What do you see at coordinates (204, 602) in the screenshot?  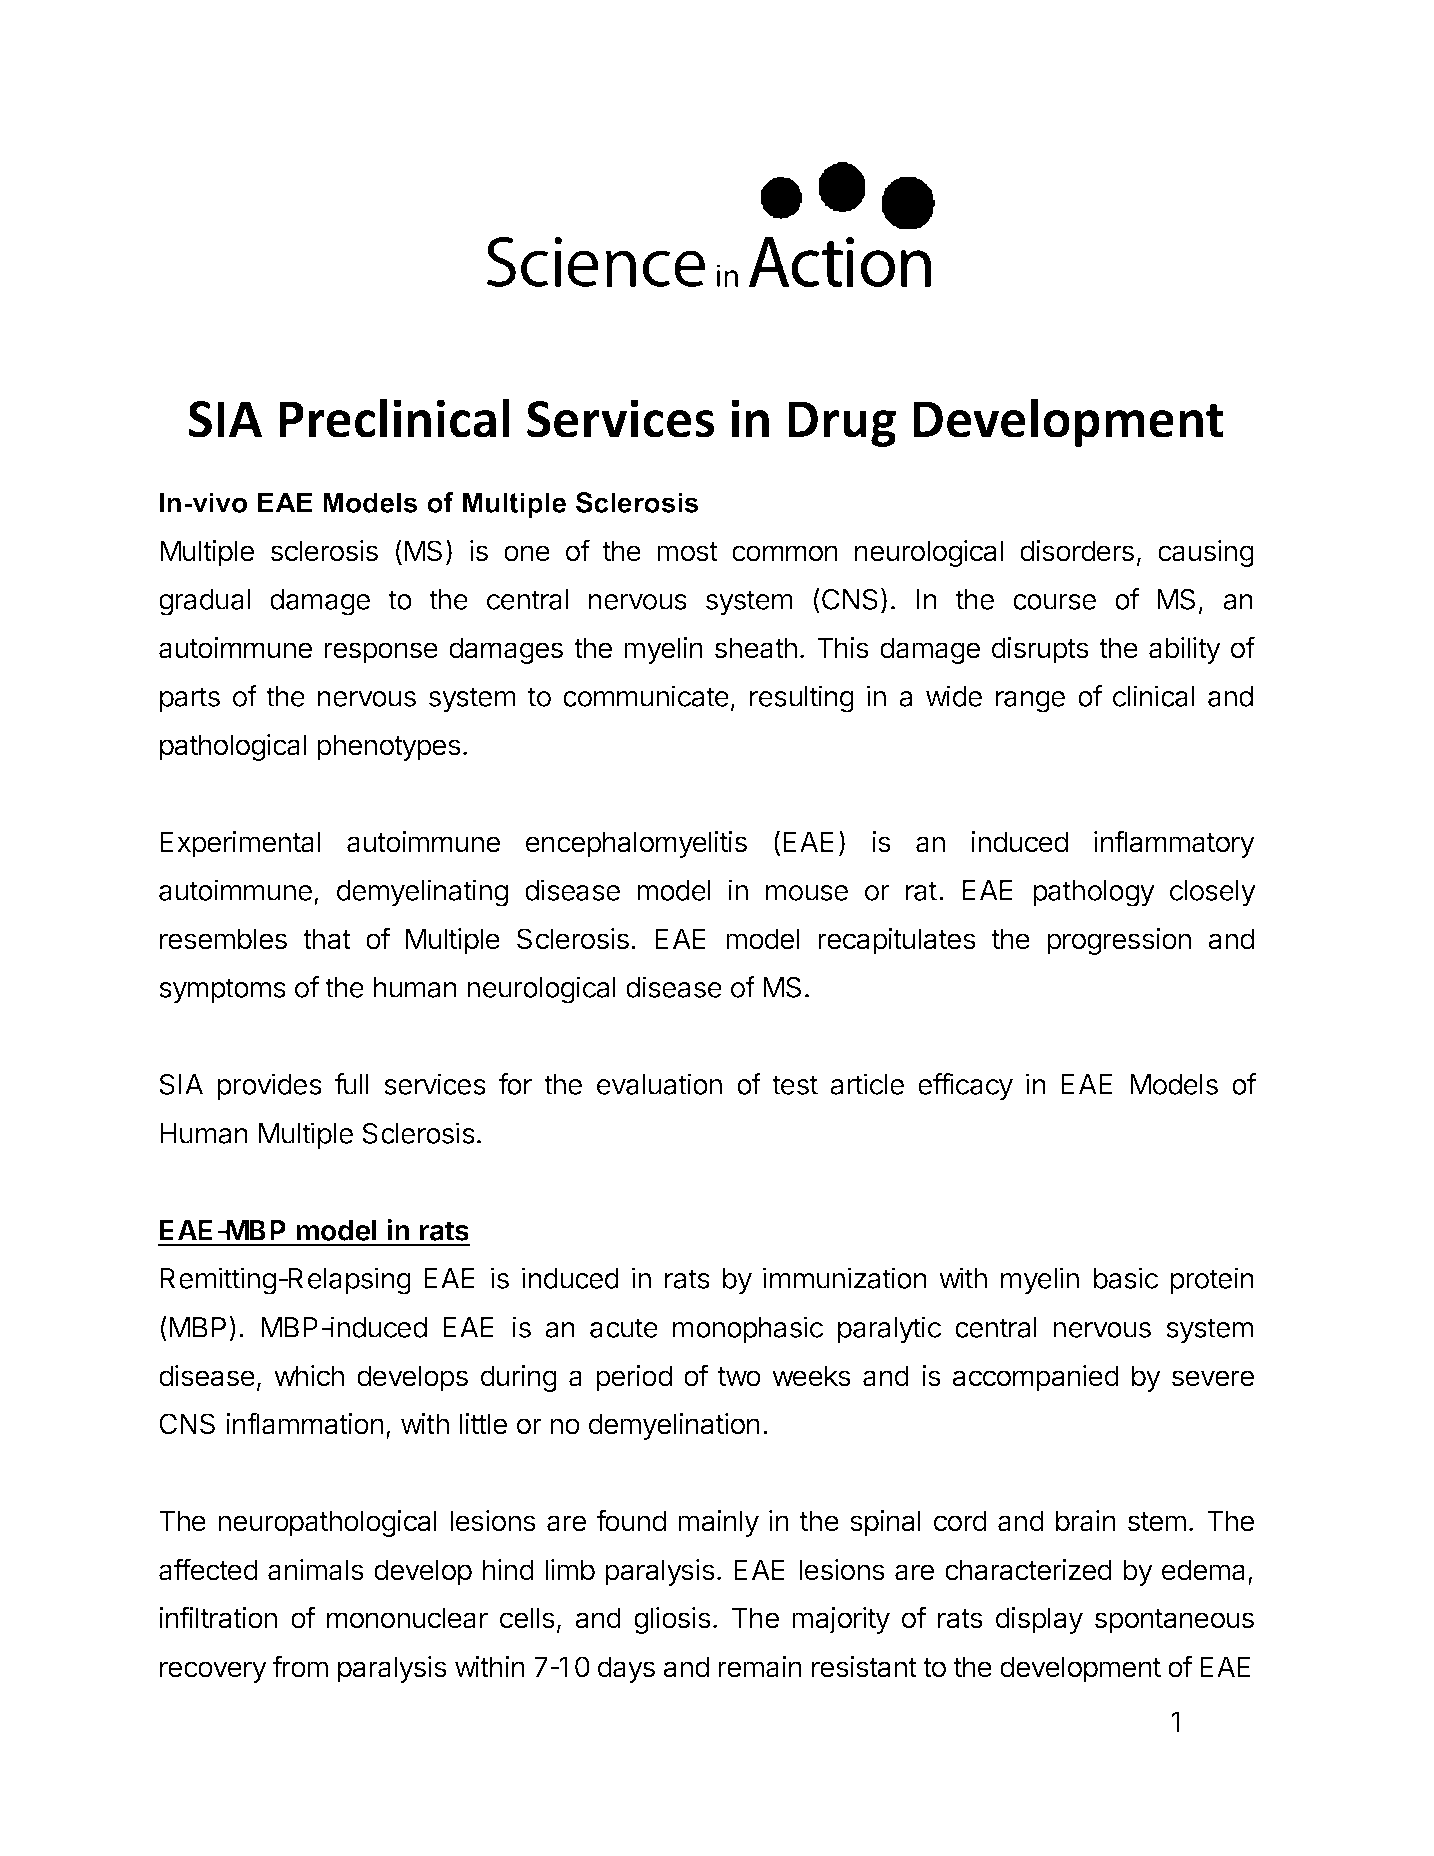 I see `gradual` at bounding box center [204, 602].
